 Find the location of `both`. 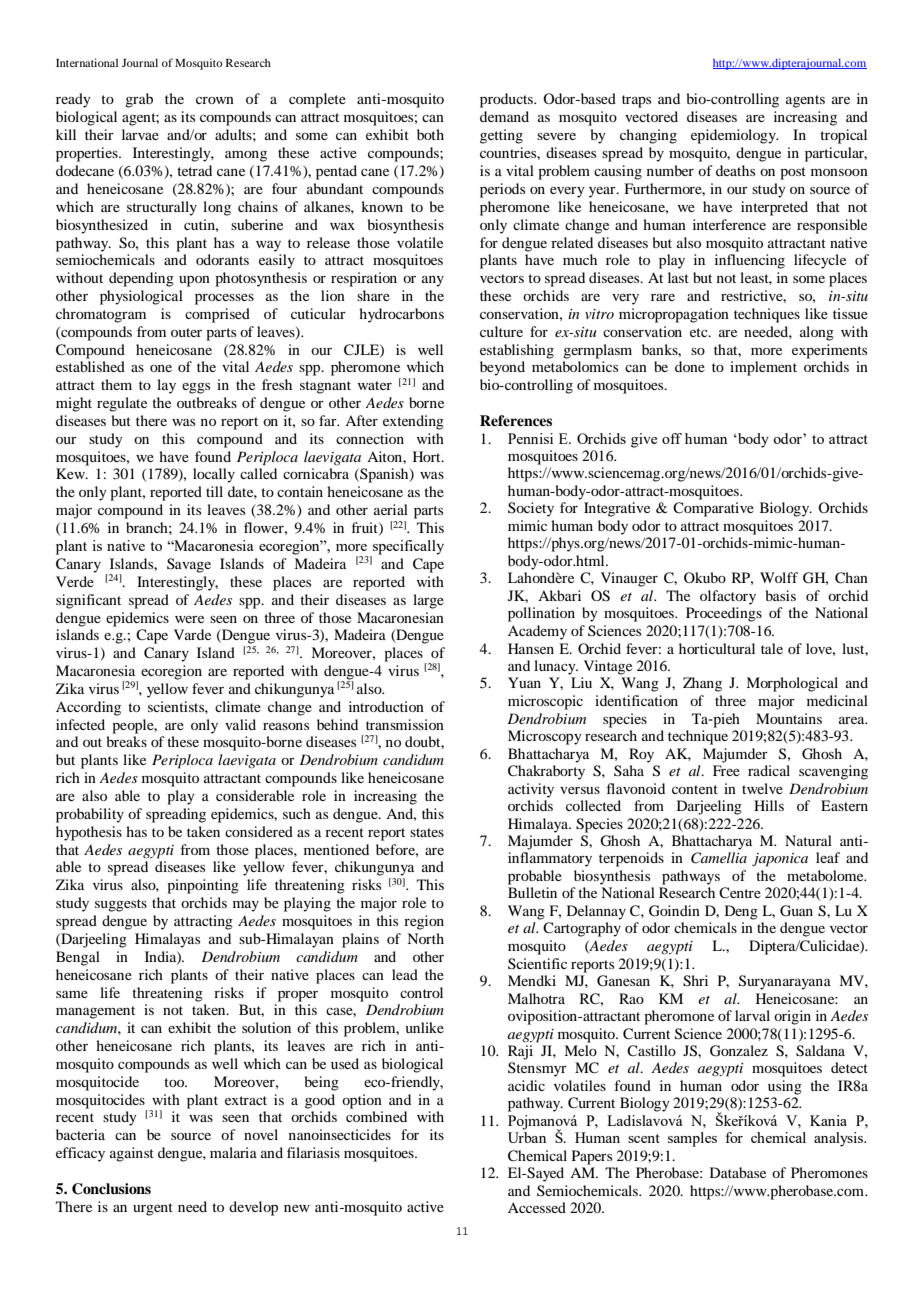

both is located at coordinates (430, 134).
